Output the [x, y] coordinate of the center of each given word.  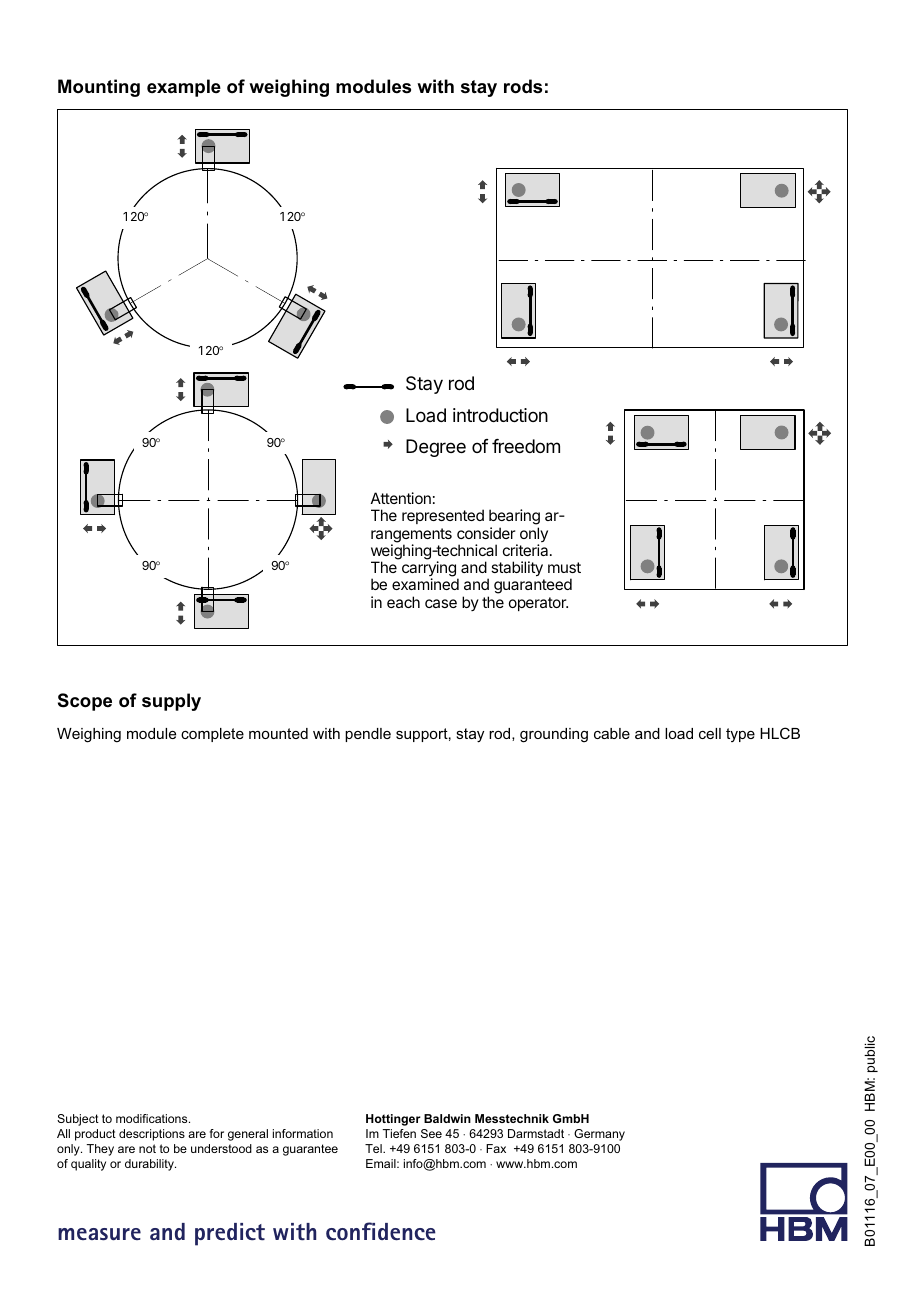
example [184, 88]
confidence [381, 1231]
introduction [500, 415]
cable [612, 733]
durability [150, 1165]
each [403, 602]
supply [171, 702]
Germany [599, 1135]
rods [523, 86]
